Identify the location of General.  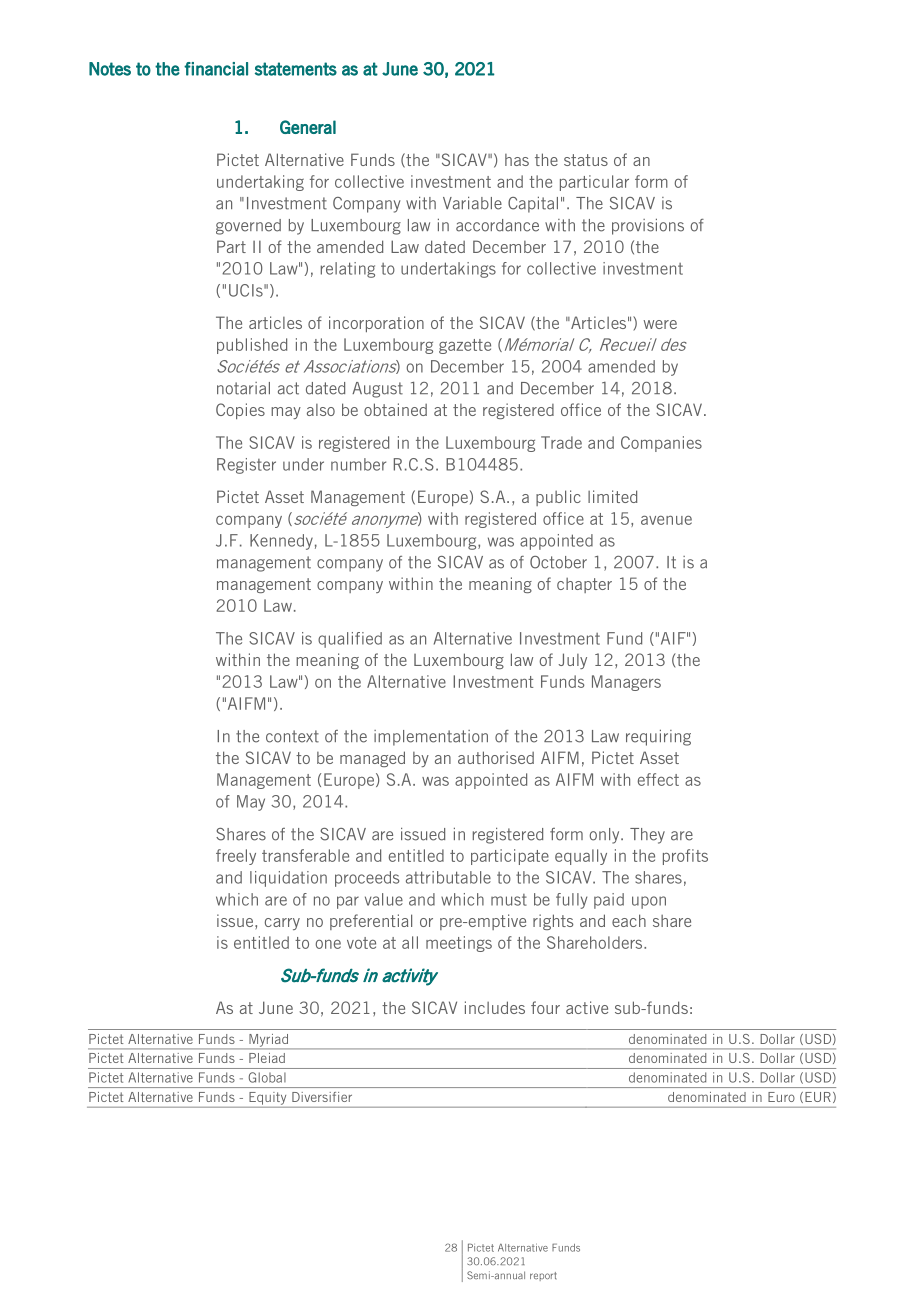
(308, 127).
